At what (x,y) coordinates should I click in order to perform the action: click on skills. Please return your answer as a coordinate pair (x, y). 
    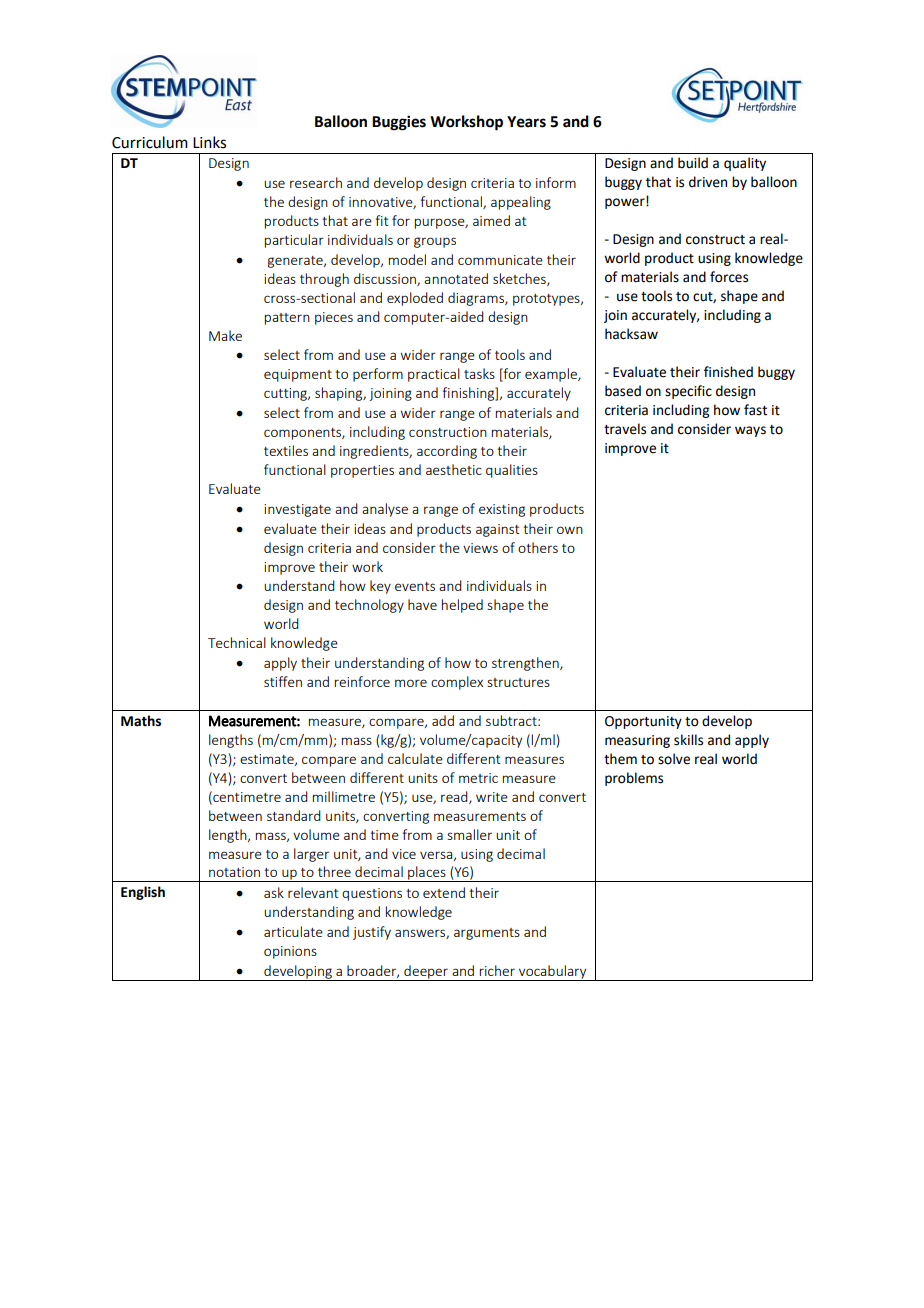
    Looking at the image, I should click on (688, 740).
